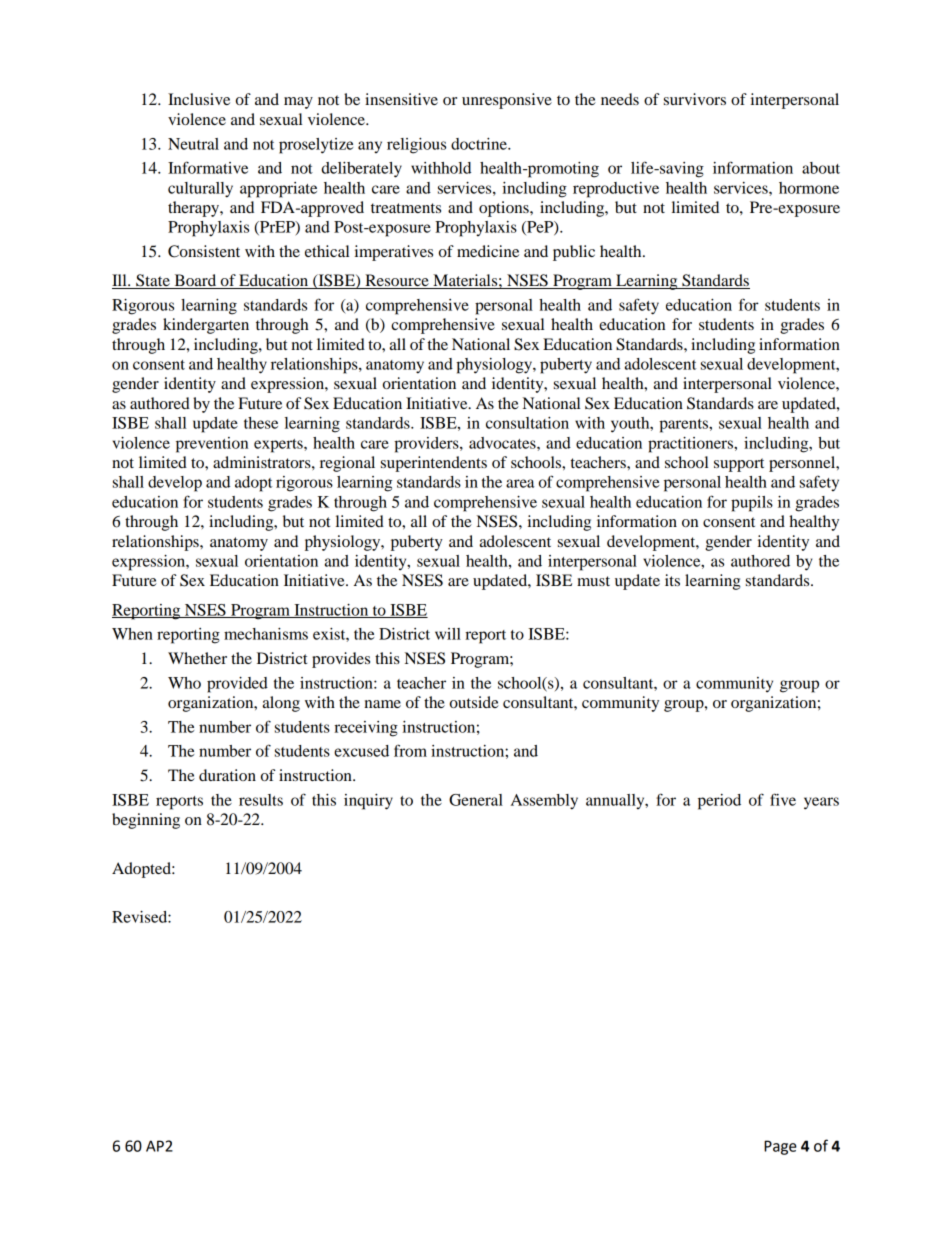  I want to click on Neutral, so click(193, 144).
